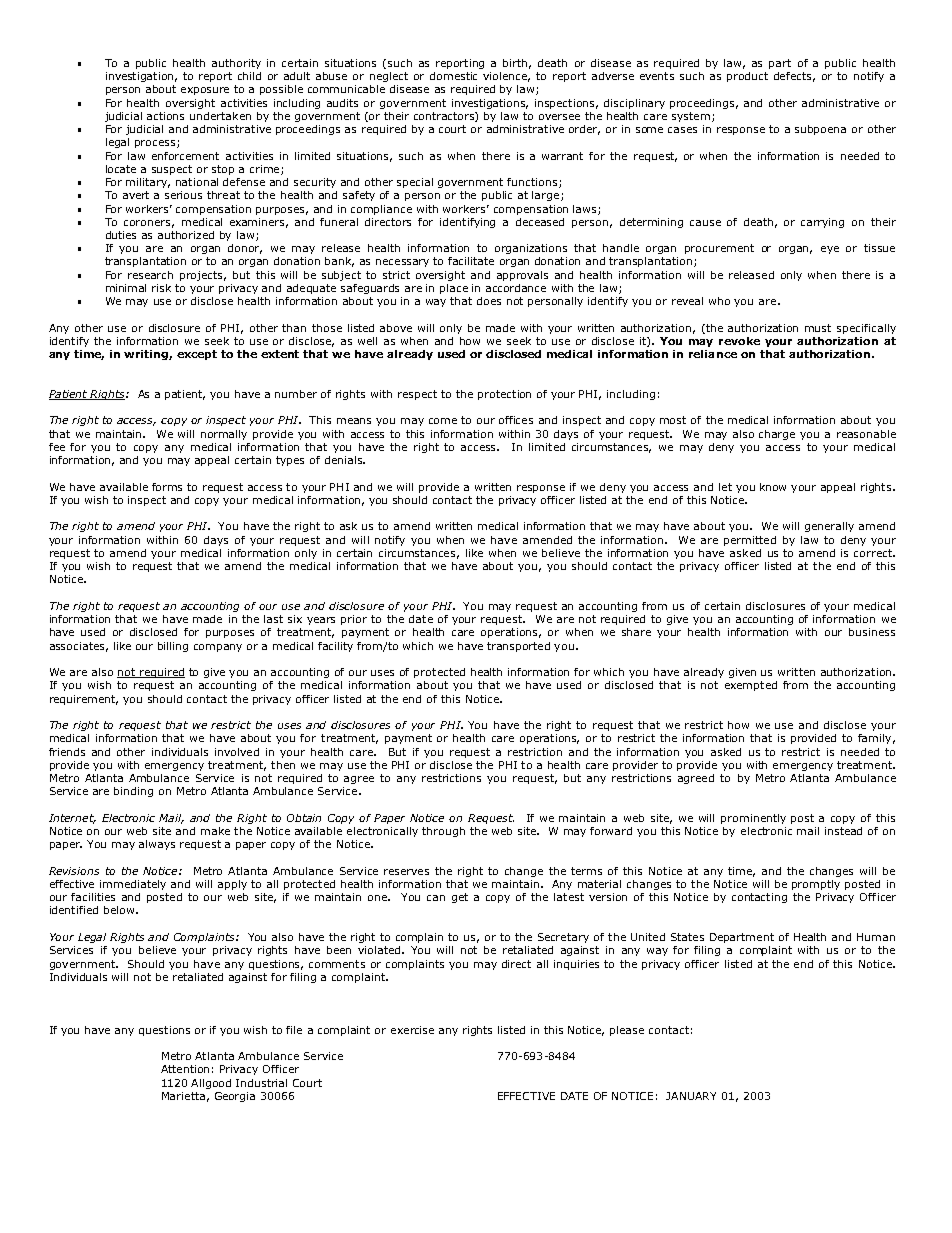  Describe the element at coordinates (443, 832) in the screenshot. I see `through` at that location.
